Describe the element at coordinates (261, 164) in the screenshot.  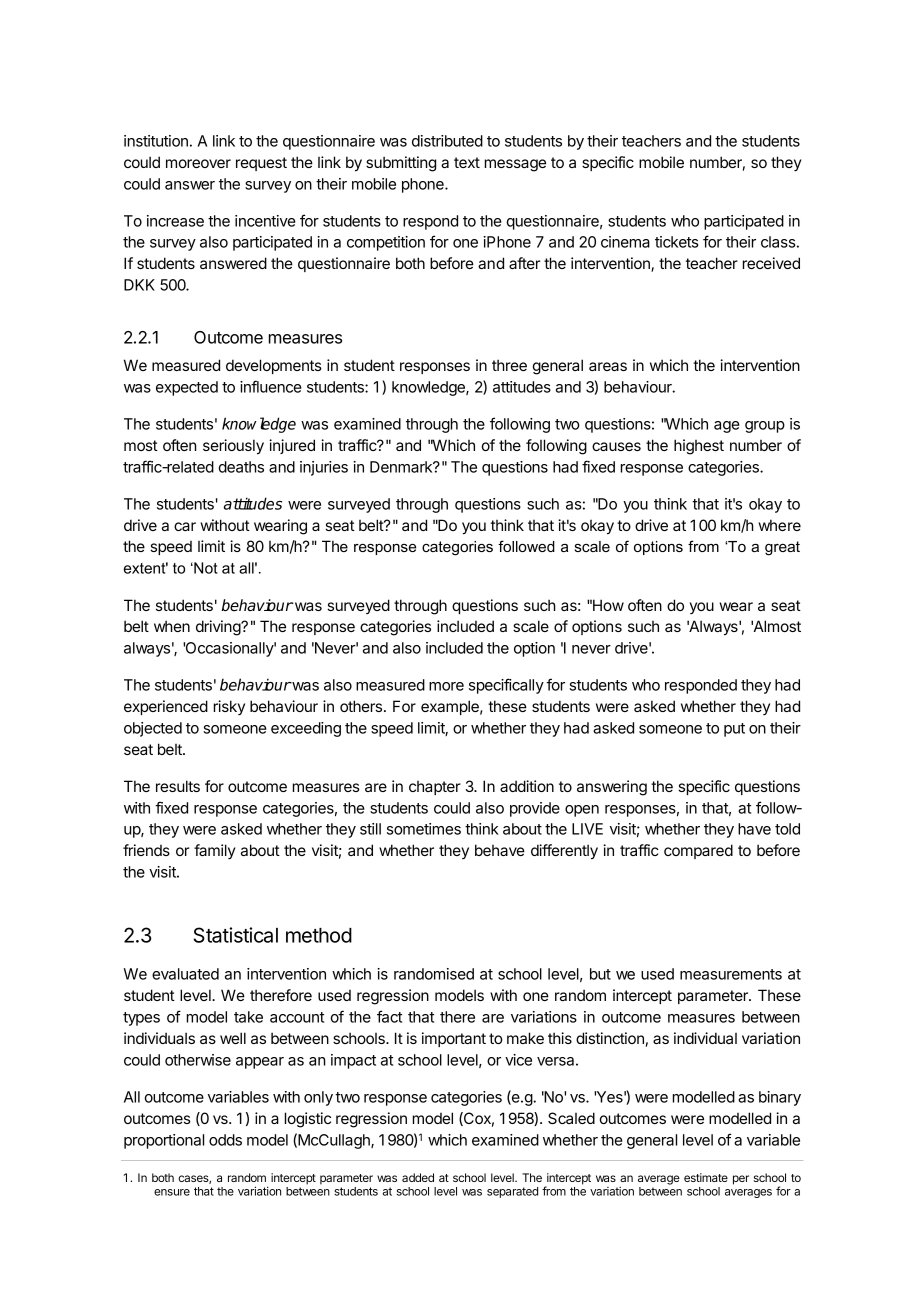
I see `request` at that location.
